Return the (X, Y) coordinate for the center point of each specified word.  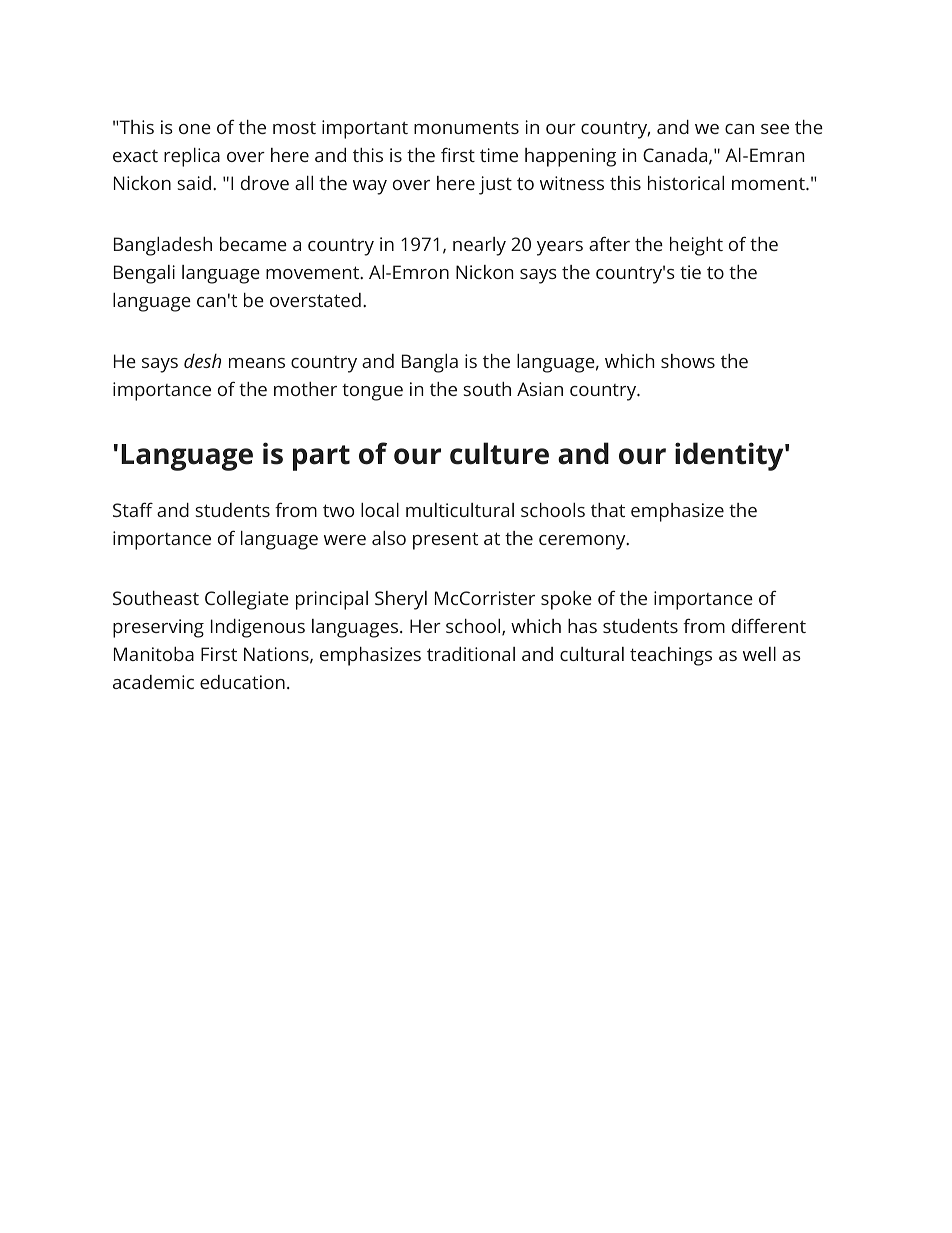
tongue (372, 392)
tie (690, 272)
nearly (479, 246)
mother (305, 389)
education (242, 682)
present (445, 541)
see (775, 129)
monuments (466, 127)
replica (192, 157)
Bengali (144, 274)
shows (688, 361)
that (608, 510)
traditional (471, 654)
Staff (133, 509)
